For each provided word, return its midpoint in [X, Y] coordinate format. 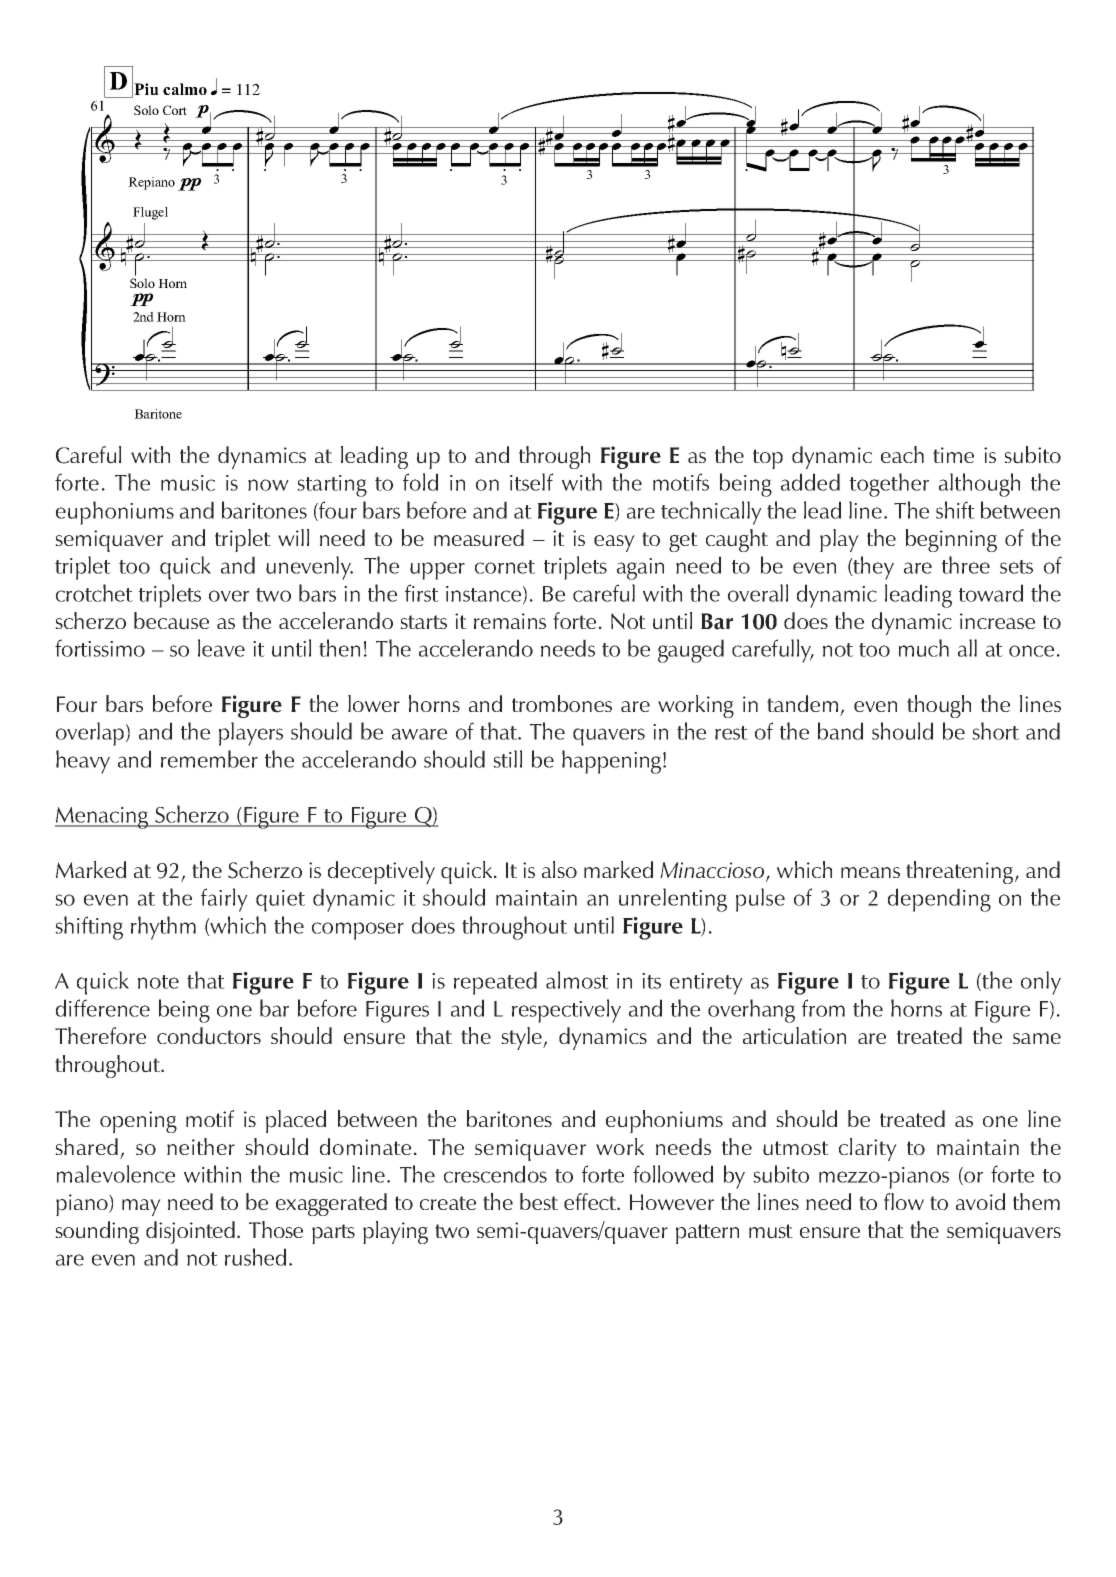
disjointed [190, 1232]
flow [904, 1201]
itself [531, 482]
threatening [961, 872]
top [768, 459]
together [889, 485]
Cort [175, 110]
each [902, 454]
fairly [224, 900]
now [268, 485]
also [559, 869]
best [539, 1201]
